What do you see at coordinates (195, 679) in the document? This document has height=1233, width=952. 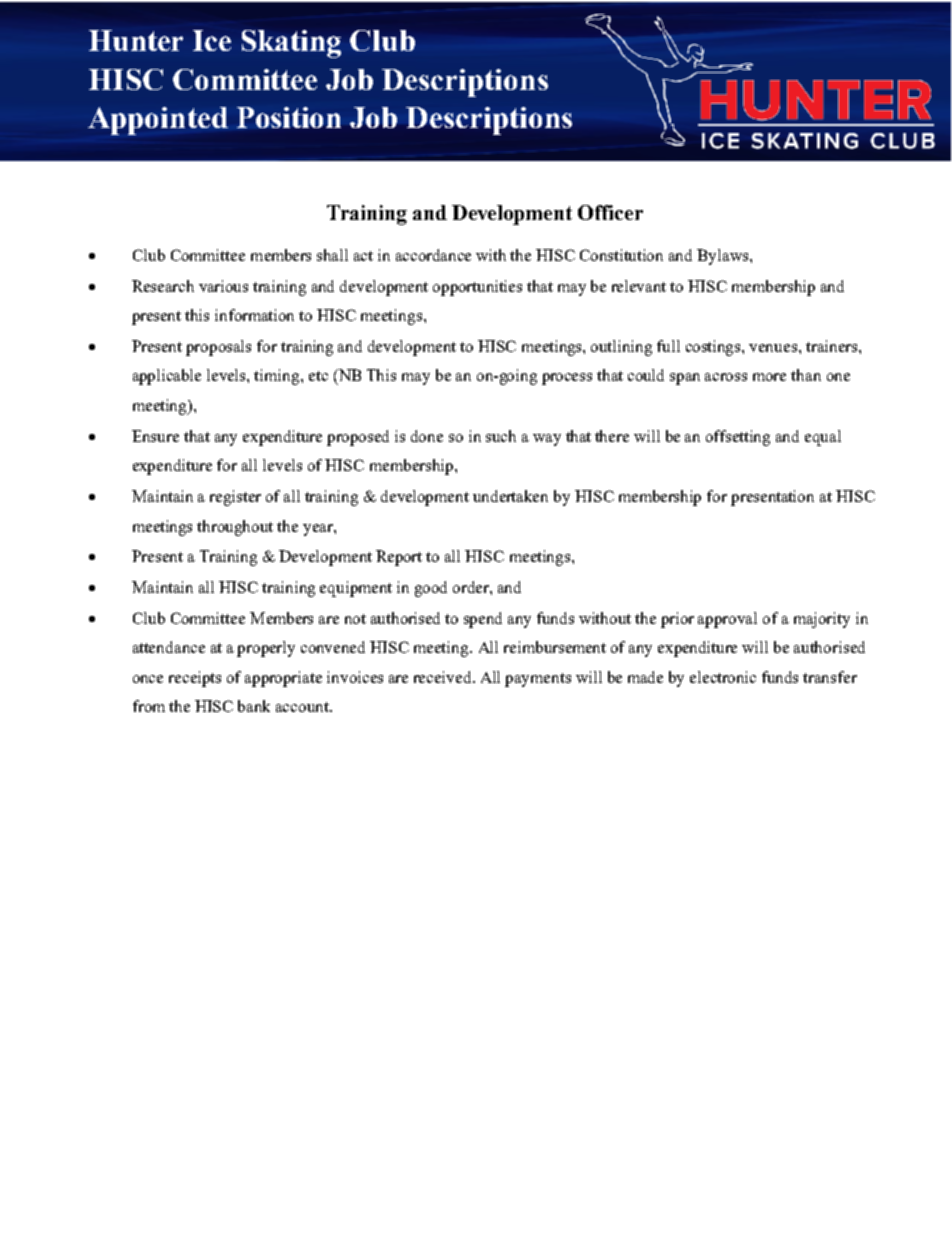 I see `receipts` at bounding box center [195, 679].
